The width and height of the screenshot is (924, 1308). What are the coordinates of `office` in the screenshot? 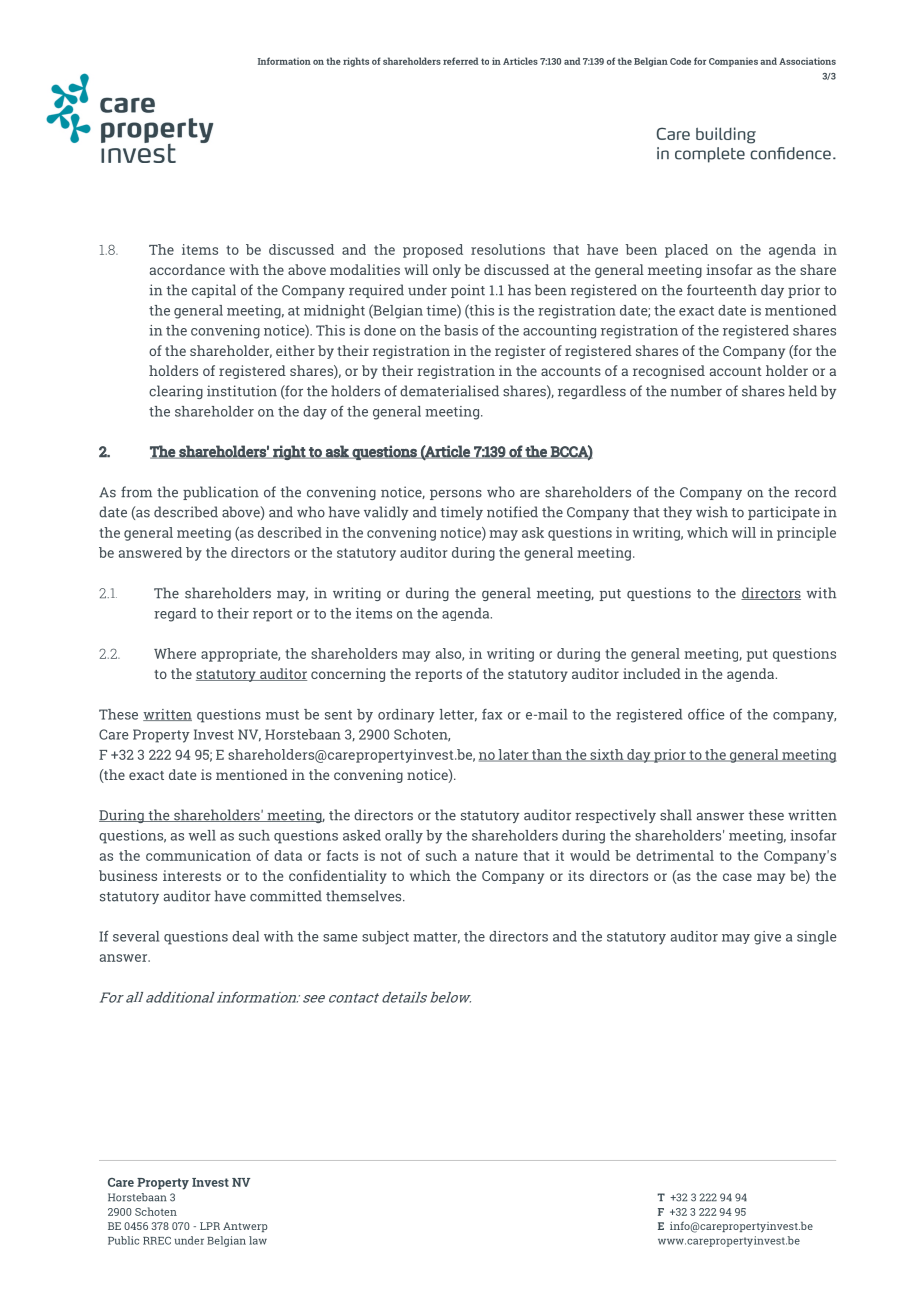 It's located at (706, 714).
